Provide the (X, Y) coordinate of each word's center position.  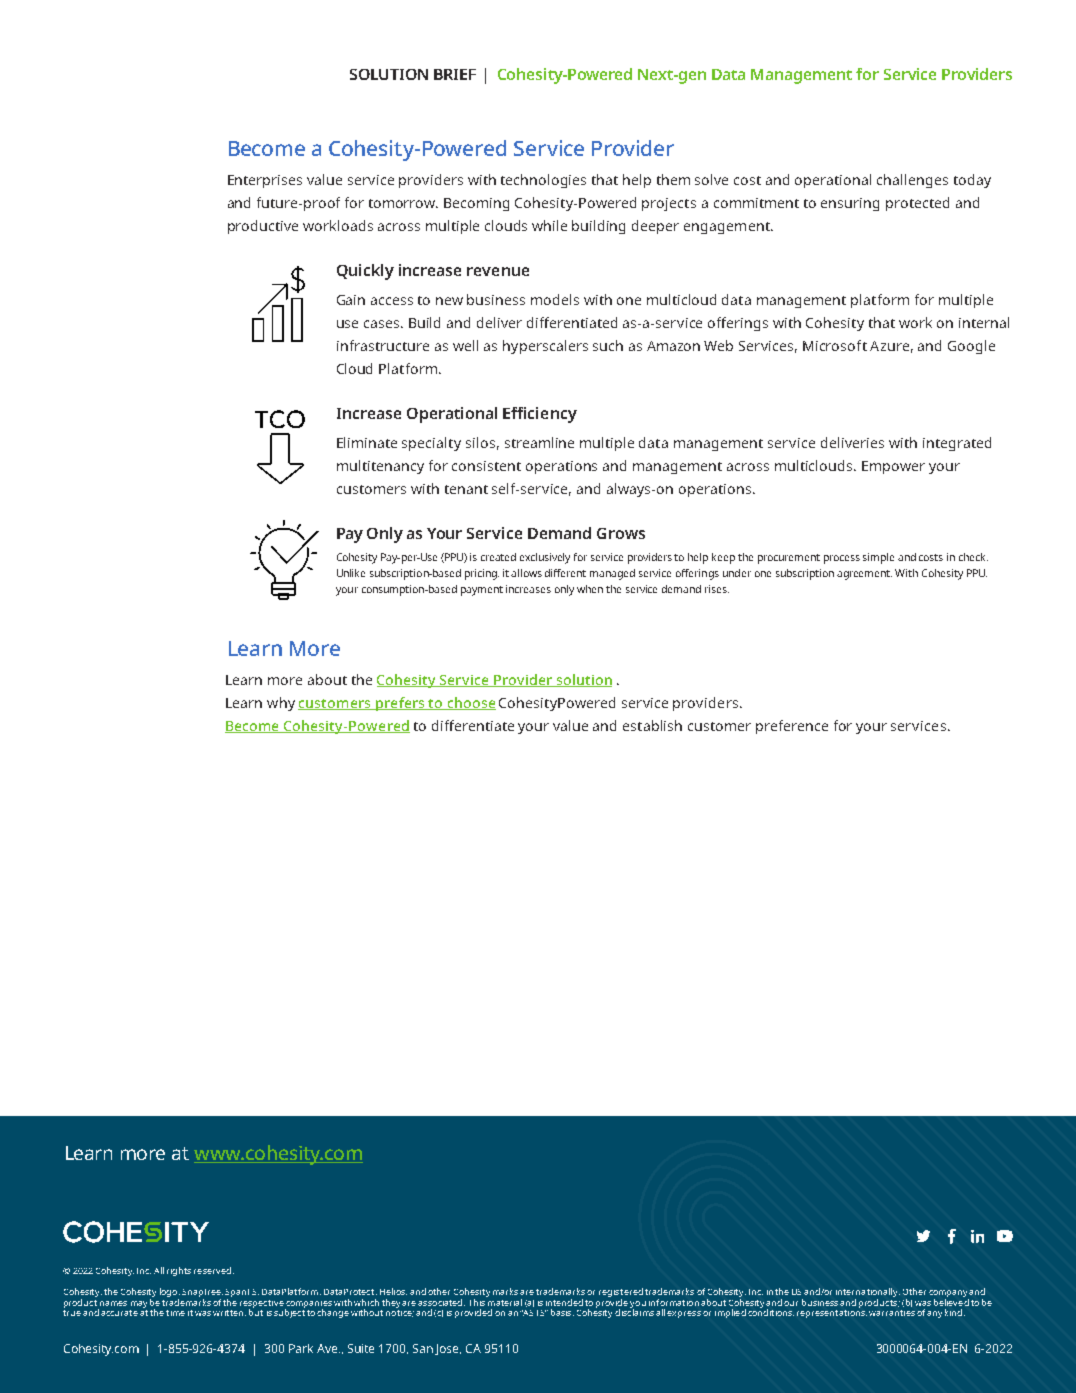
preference (792, 727)
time (175, 1313)
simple (878, 558)
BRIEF (455, 74)
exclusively (545, 558)
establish (652, 725)
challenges (912, 181)
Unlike (351, 573)
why (281, 704)
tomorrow (403, 203)
